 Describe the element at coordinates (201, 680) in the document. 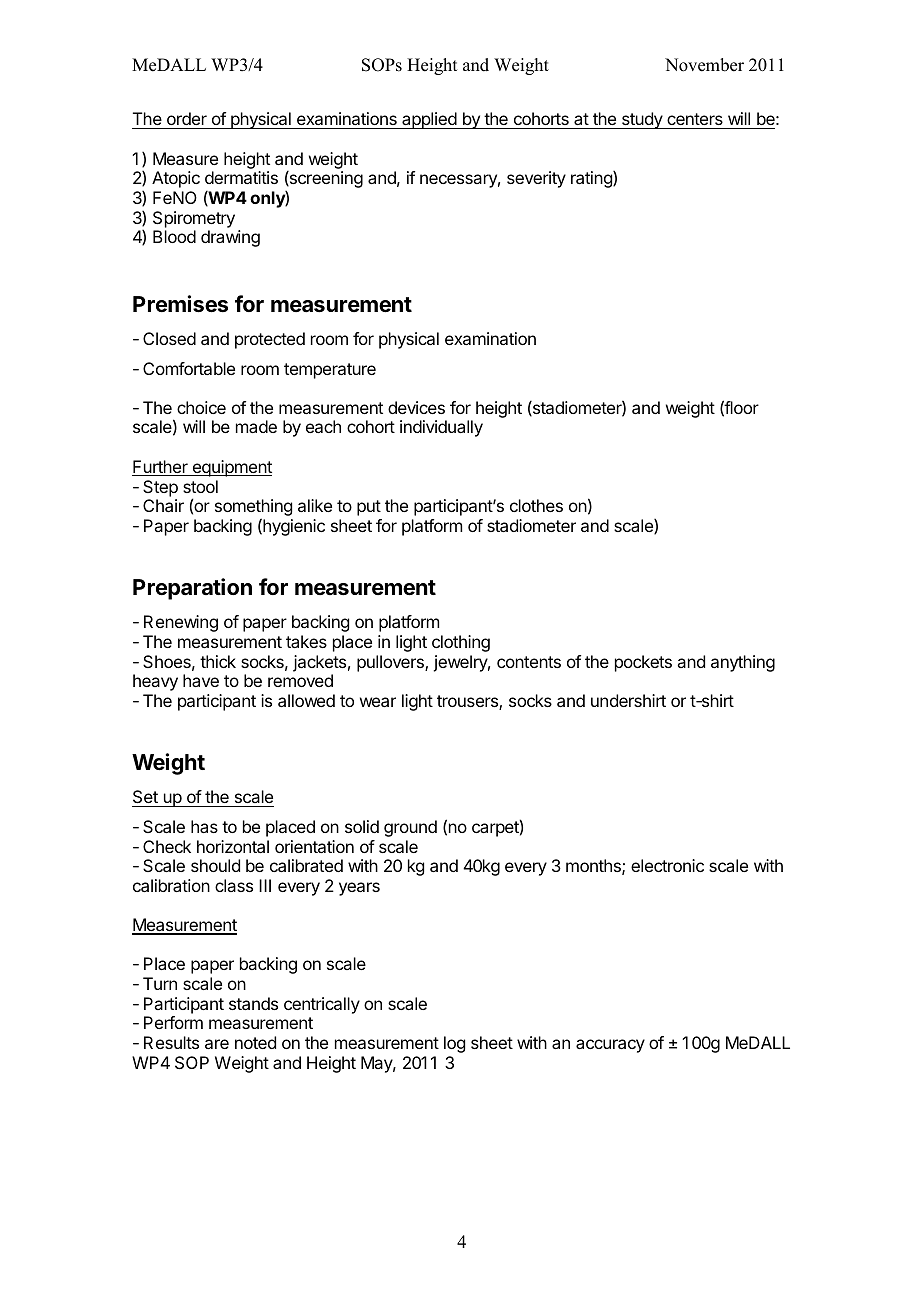

I see `have` at that location.
